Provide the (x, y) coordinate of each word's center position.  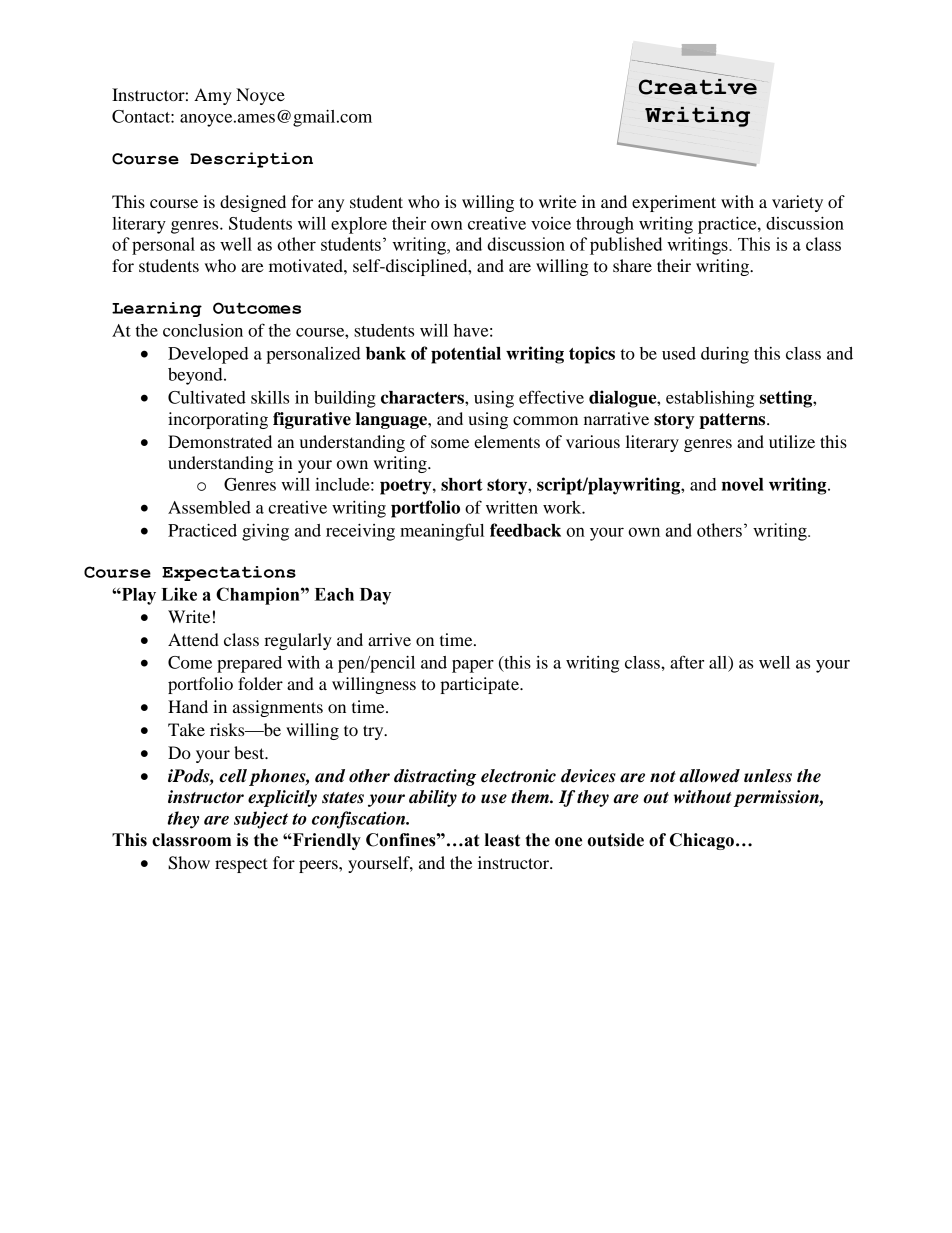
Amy (213, 96)
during (725, 355)
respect (241, 865)
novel (743, 484)
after (687, 662)
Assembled (209, 507)
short (462, 484)
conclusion (203, 330)
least (502, 840)
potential (466, 355)
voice (551, 223)
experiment (674, 203)
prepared (249, 664)
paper (473, 666)
